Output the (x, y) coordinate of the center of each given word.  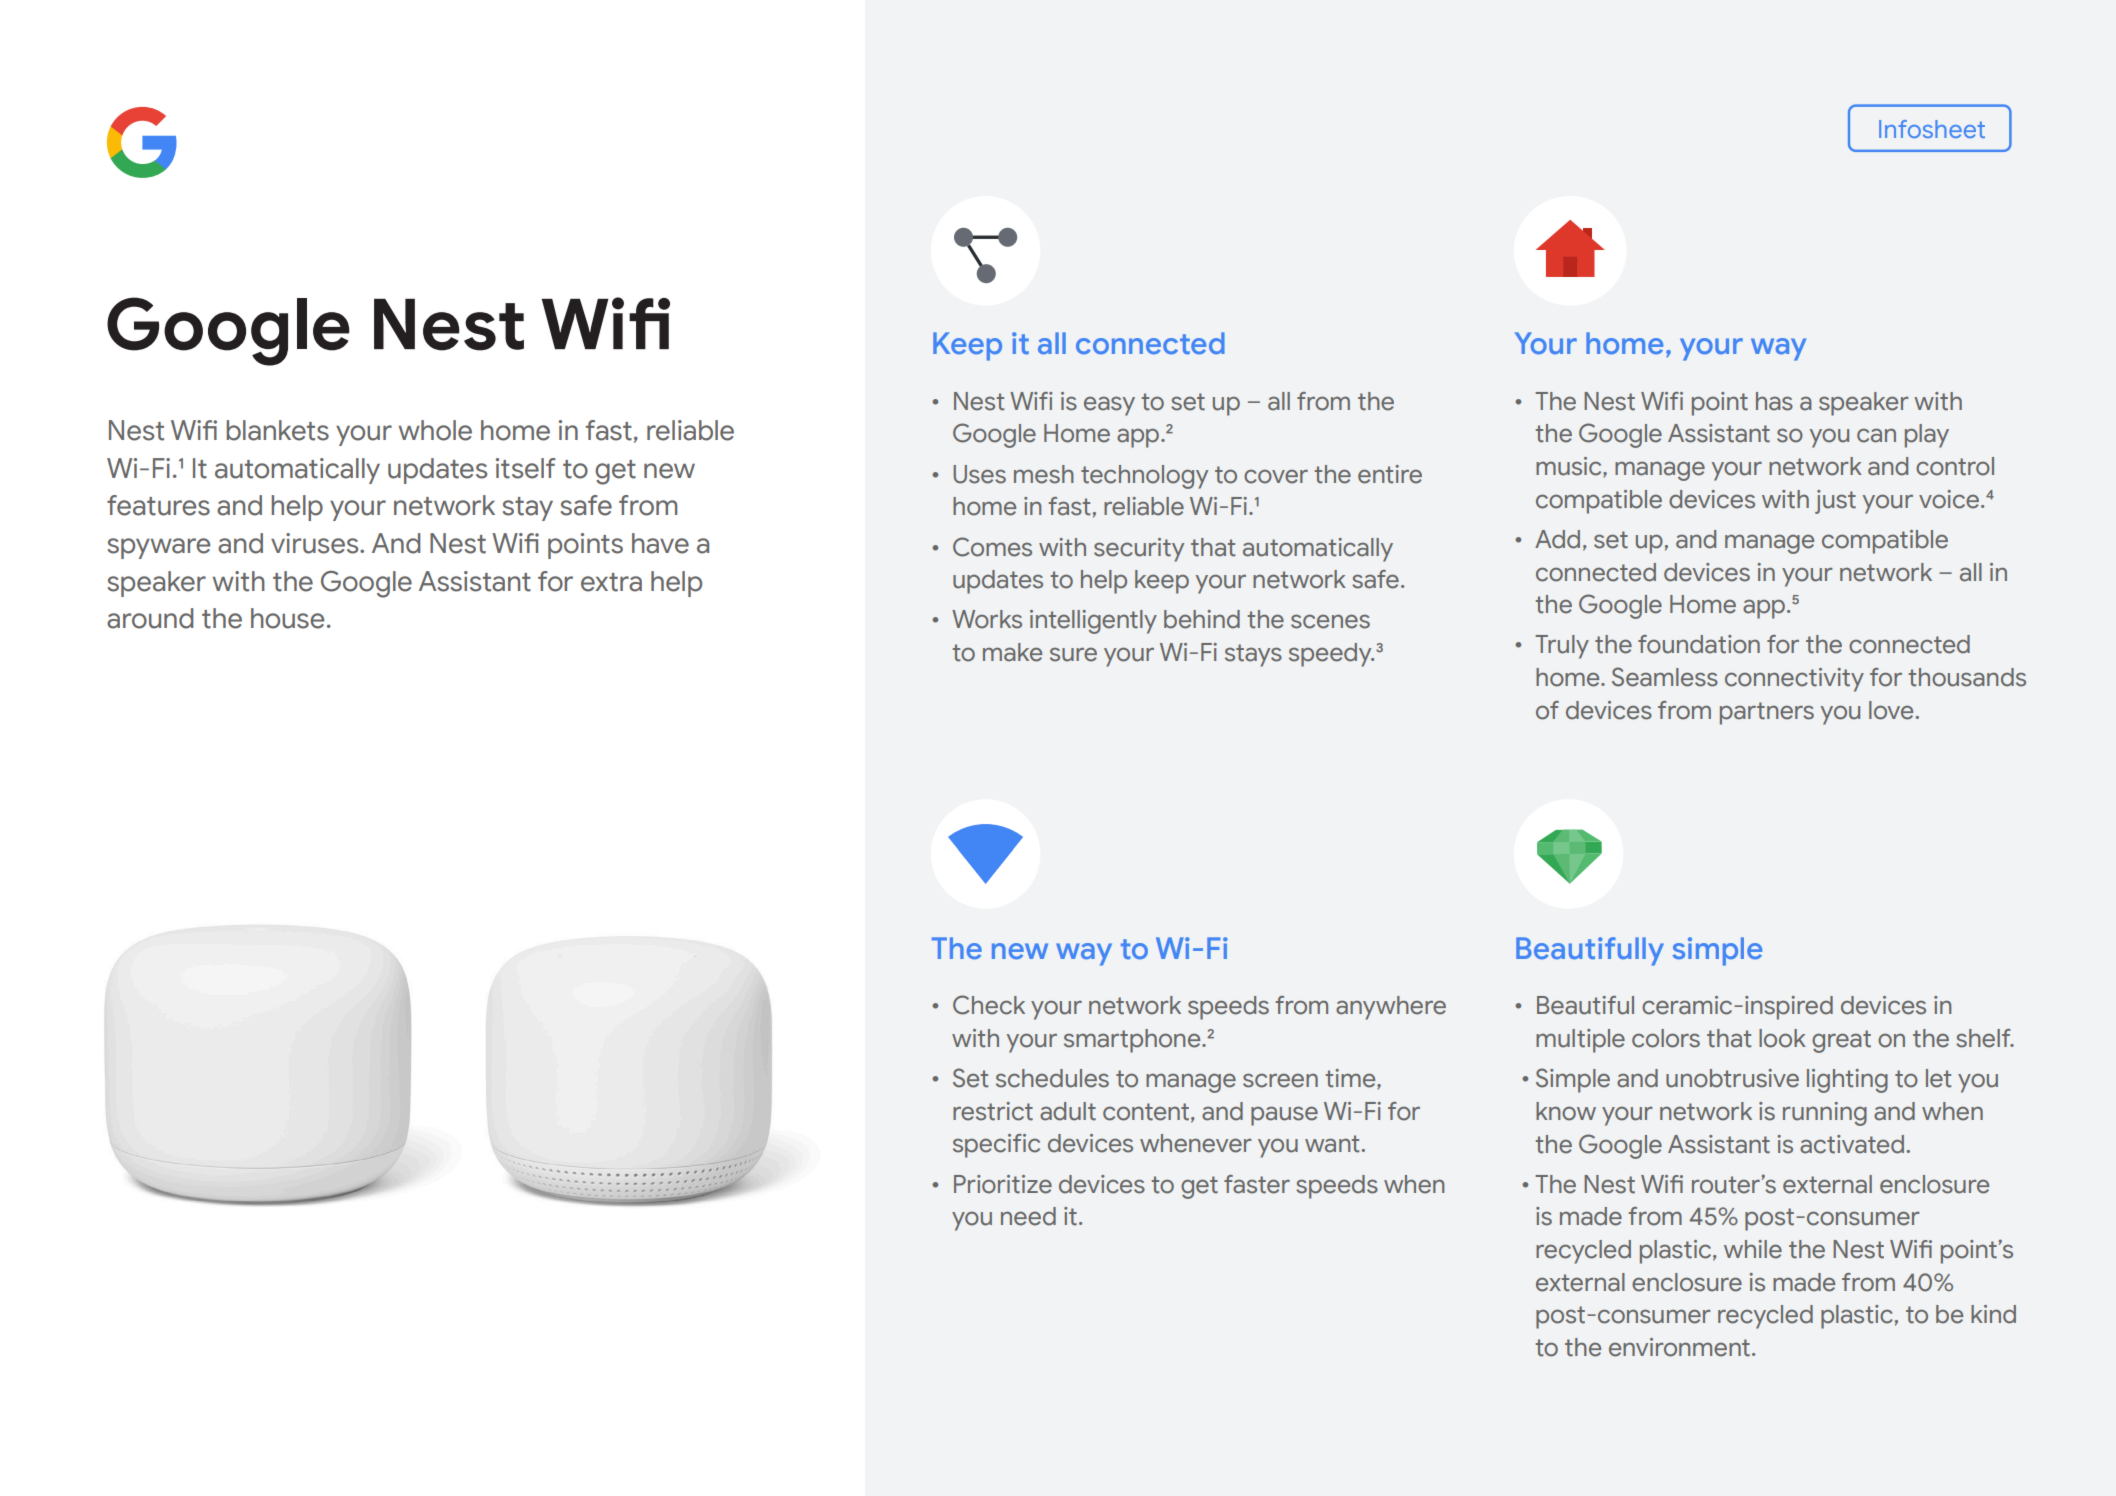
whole (435, 430)
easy (1109, 406)
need (1028, 1216)
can (1876, 435)
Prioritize (1003, 1184)
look (1782, 1038)
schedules (1052, 1078)
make (1012, 652)
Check (989, 1005)
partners (1767, 713)
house (287, 618)
